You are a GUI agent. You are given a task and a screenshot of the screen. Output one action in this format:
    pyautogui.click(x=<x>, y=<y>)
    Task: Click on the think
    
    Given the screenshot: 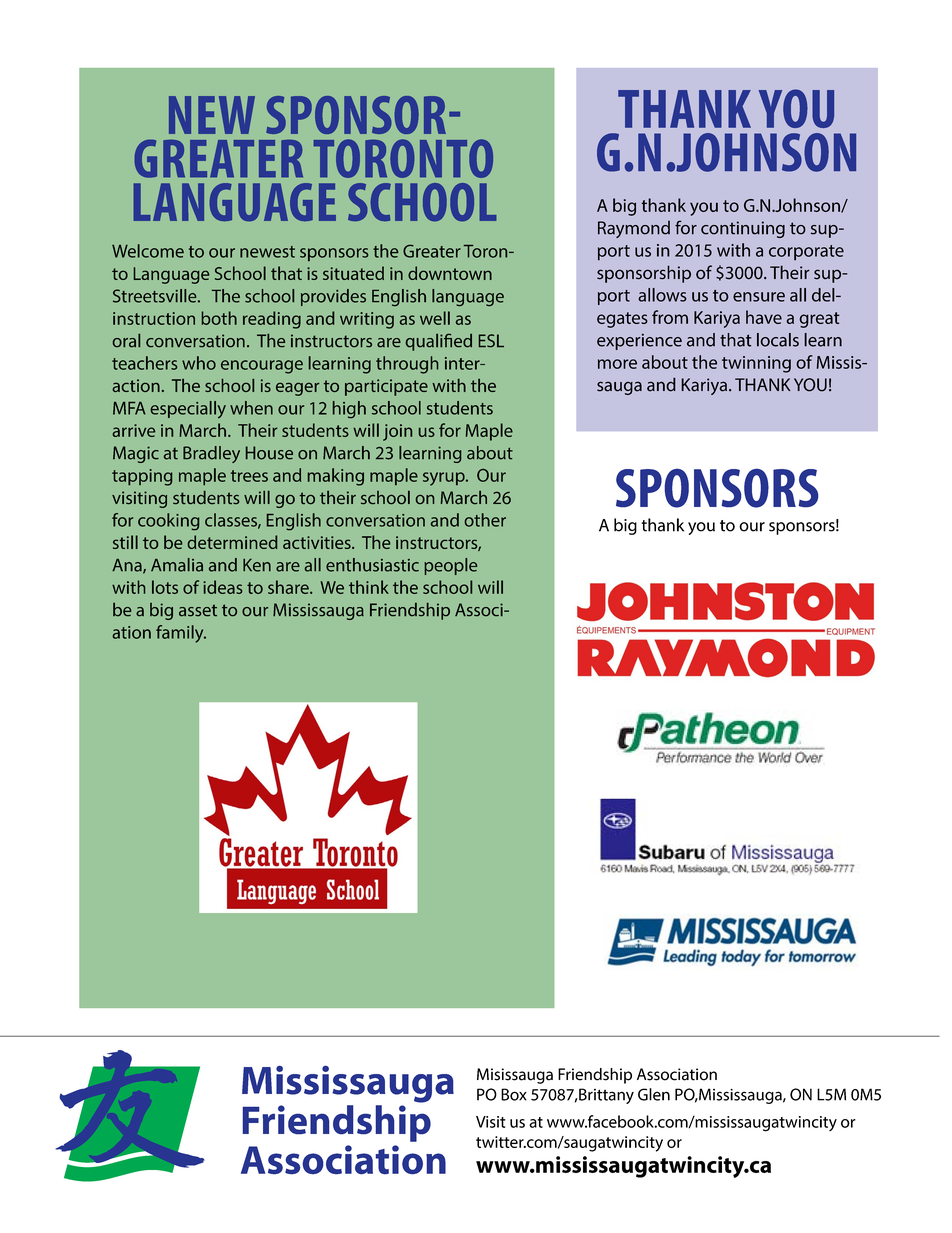 What is the action you would take?
    pyautogui.click(x=369, y=587)
